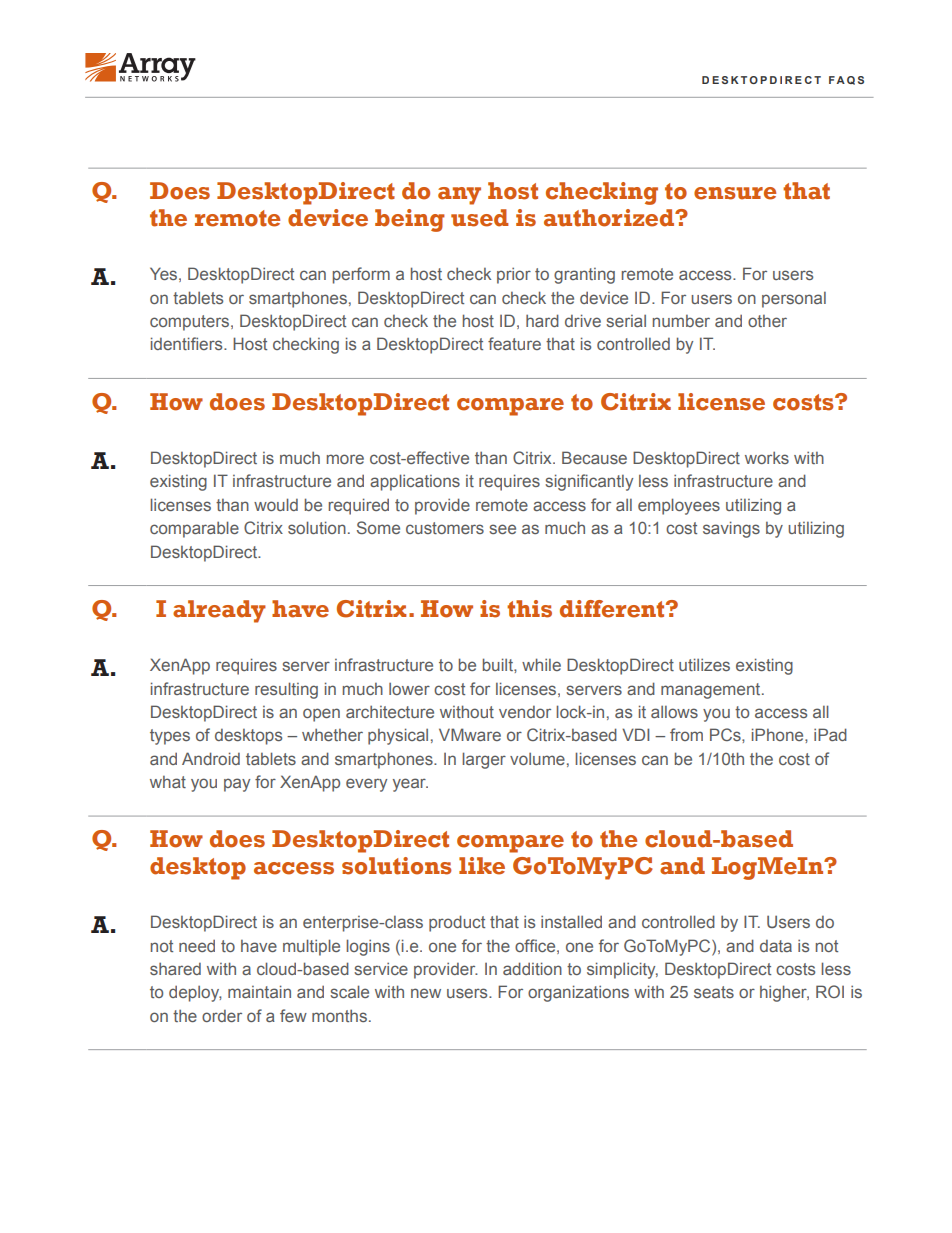  Describe the element at coordinates (735, 193) in the document. I see `ensure` at that location.
